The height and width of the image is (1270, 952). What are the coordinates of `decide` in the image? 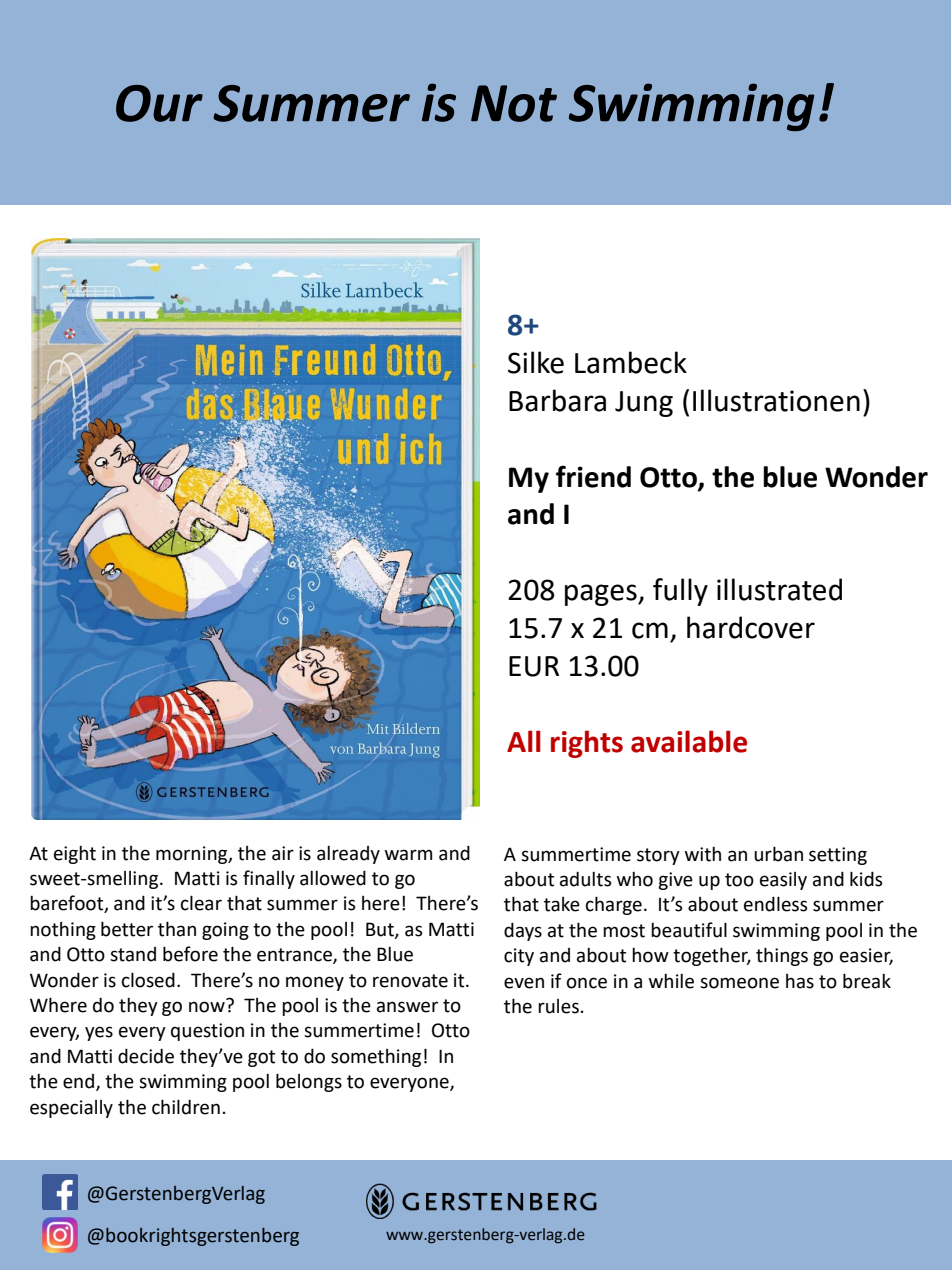 It's located at (146, 1056).
